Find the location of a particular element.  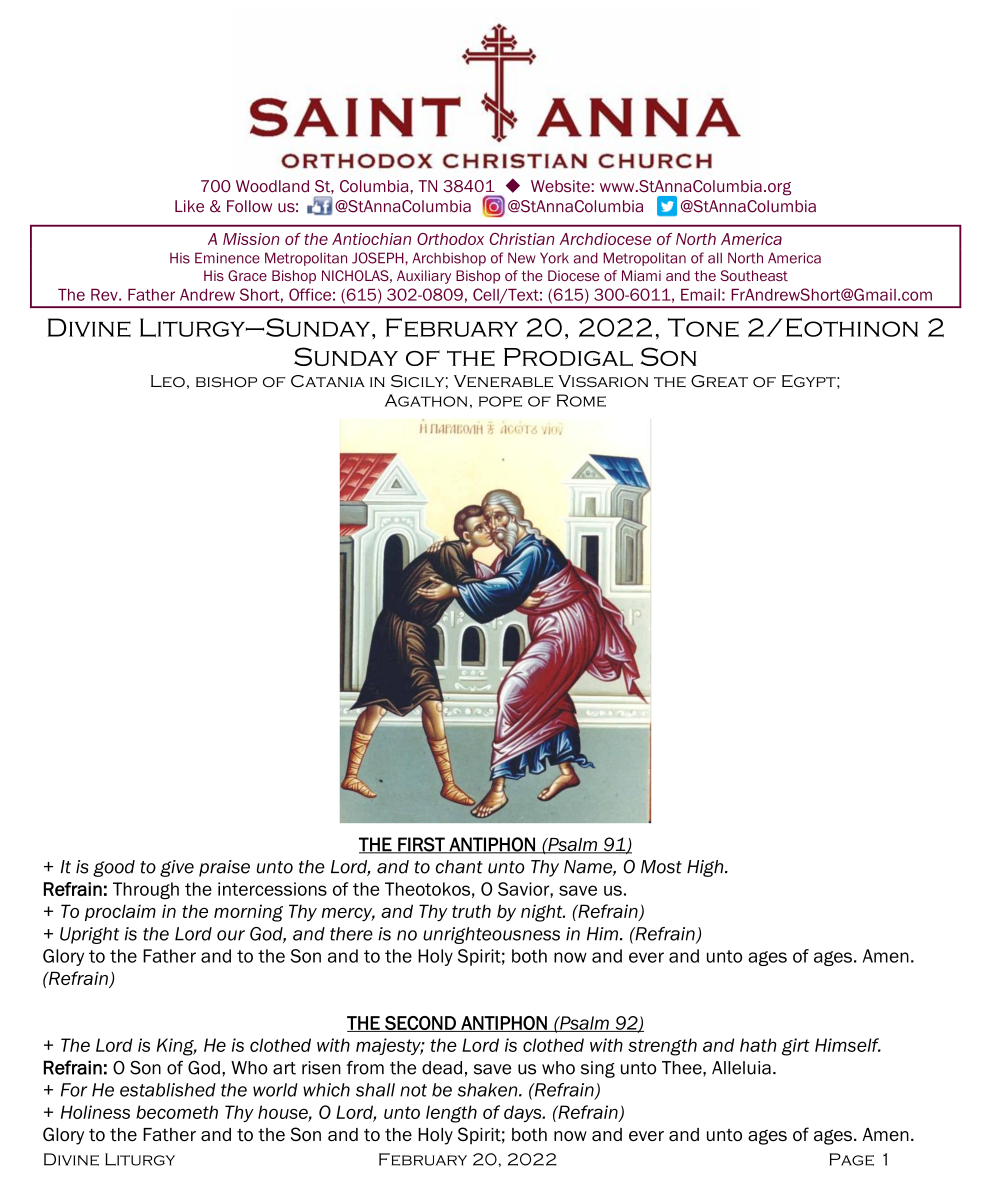

Like is located at coordinates (189, 206).
